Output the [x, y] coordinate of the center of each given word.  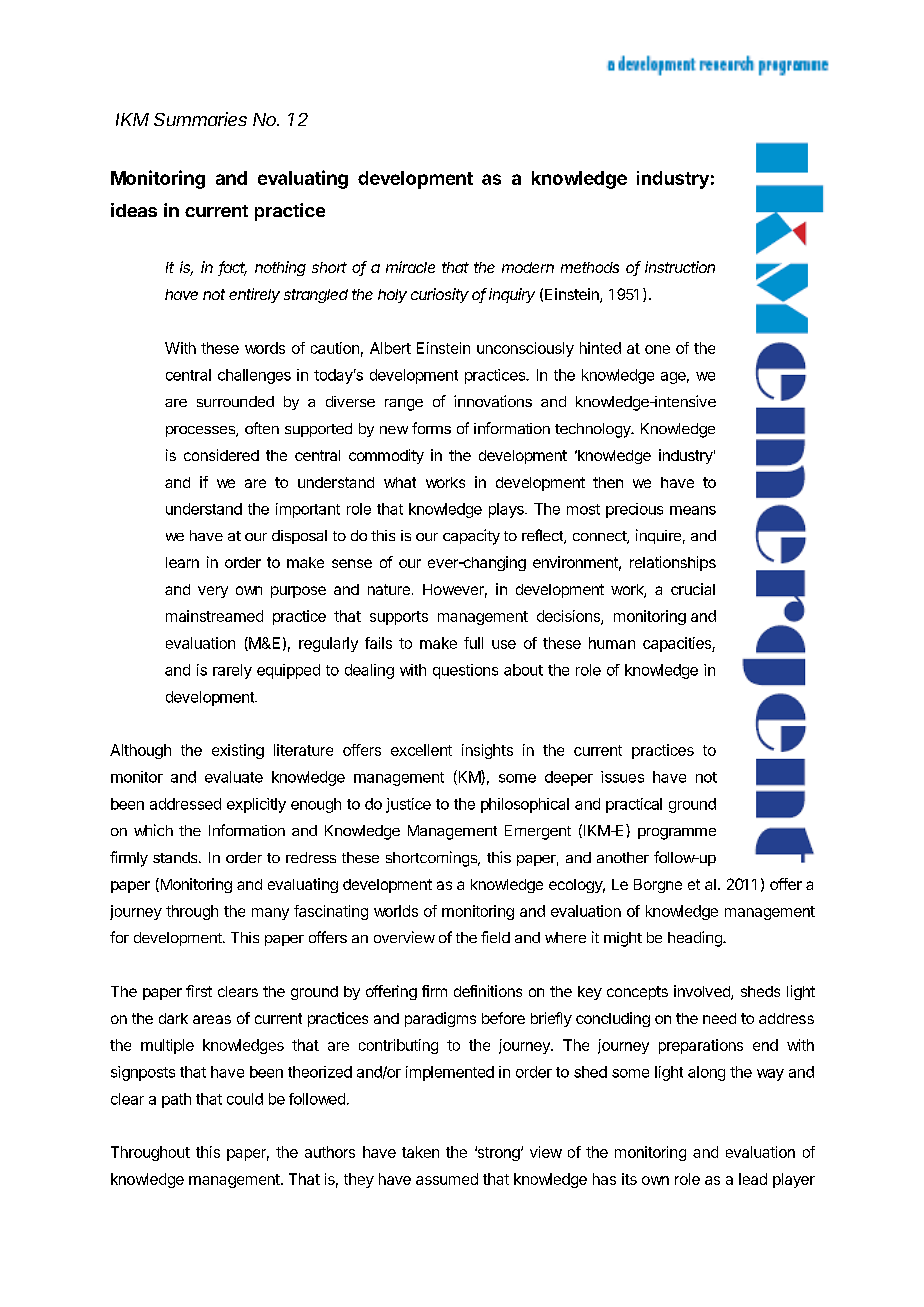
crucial [693, 589]
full [473, 643]
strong [498, 1153]
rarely [232, 671]
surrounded [235, 401]
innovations [493, 401]
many [270, 914]
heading [696, 939]
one [657, 349]
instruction [680, 267]
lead [753, 1179]
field [495, 937]
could [245, 1099]
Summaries [200, 119]
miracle [410, 267]
